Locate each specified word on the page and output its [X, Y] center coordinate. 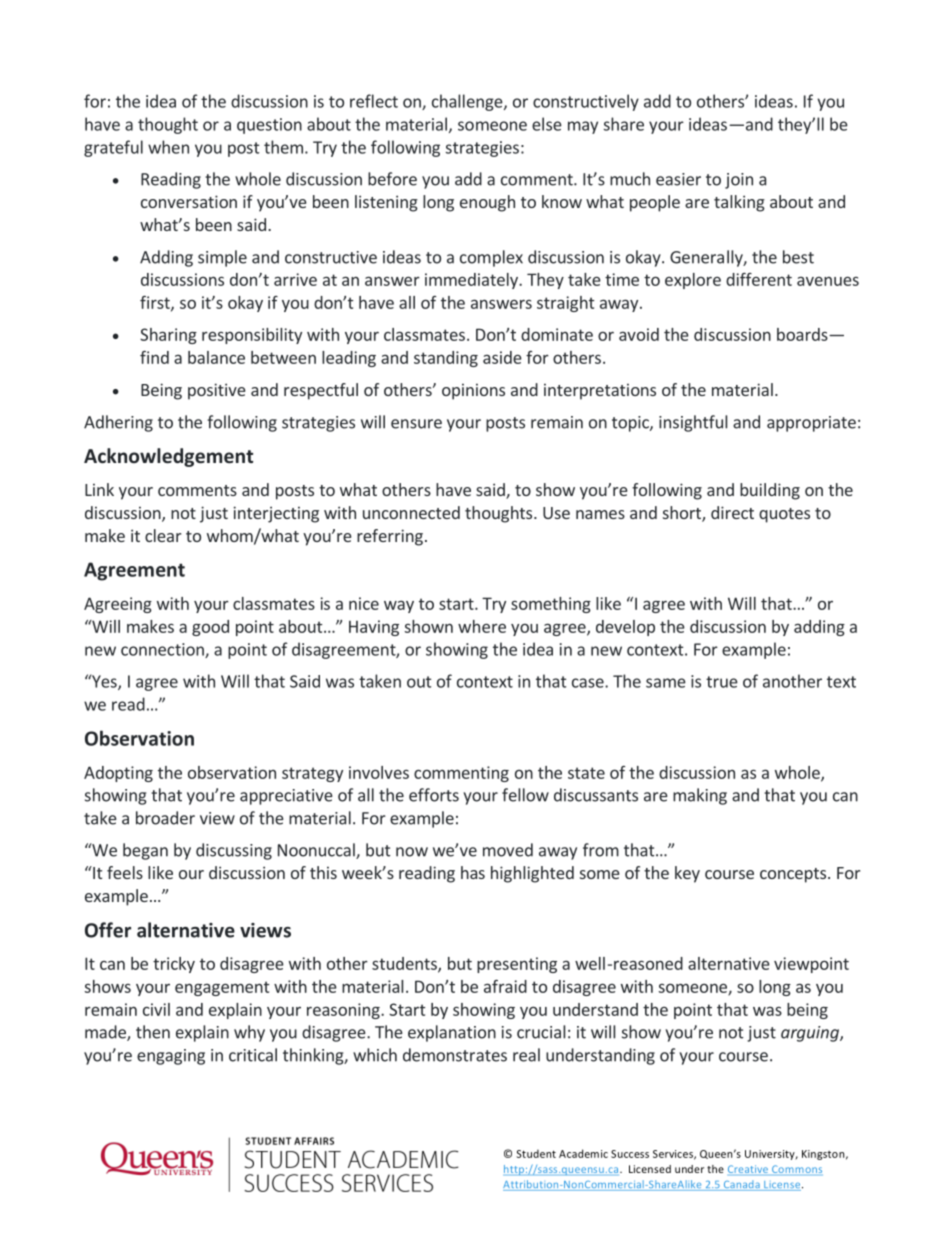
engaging [171, 1057]
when [168, 147]
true [722, 682]
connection [163, 650]
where [482, 626]
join [739, 181]
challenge [468, 102]
